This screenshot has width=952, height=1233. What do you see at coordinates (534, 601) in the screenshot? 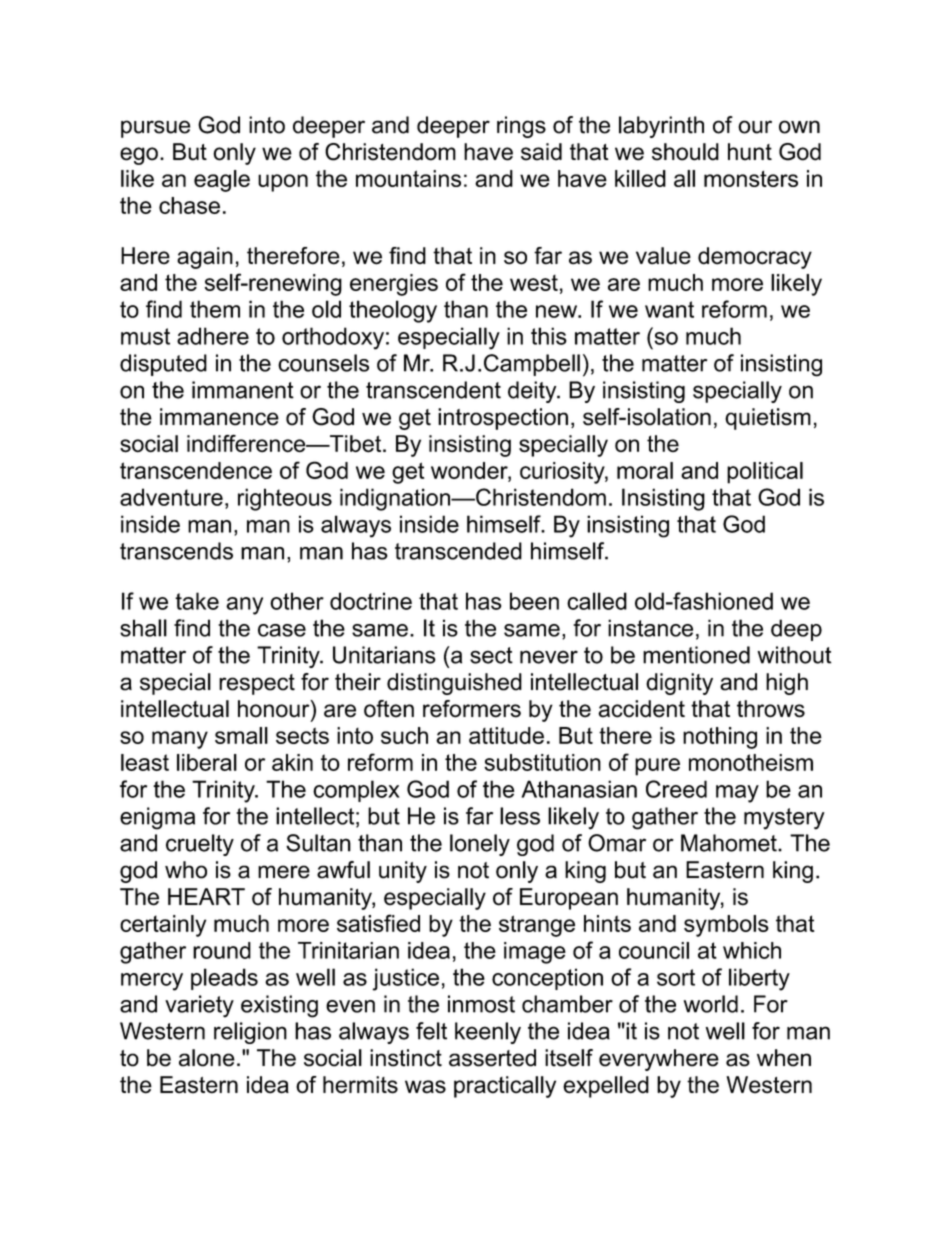
I see `been` at bounding box center [534, 601].
